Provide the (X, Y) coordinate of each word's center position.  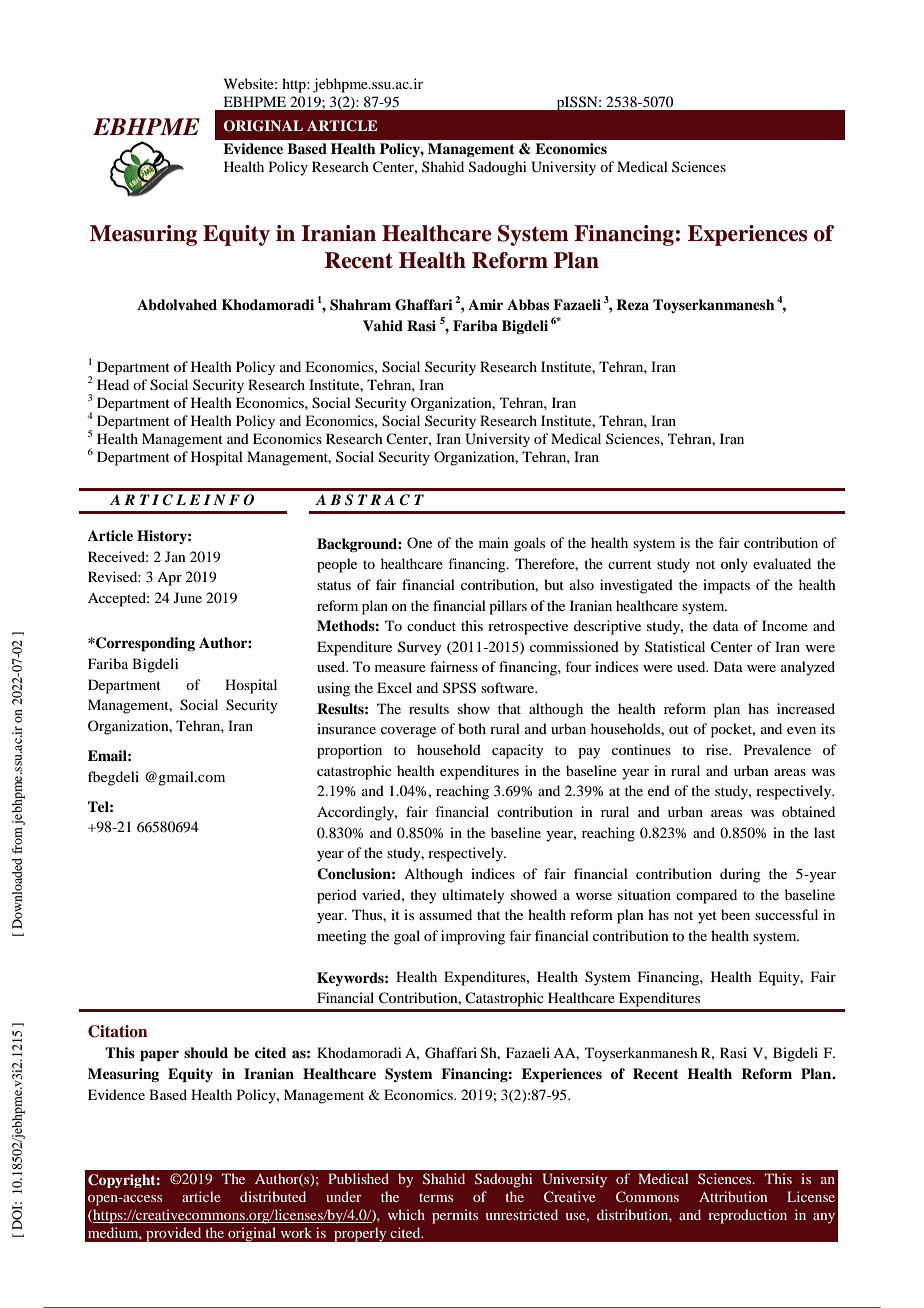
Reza (632, 304)
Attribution (733, 1196)
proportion (349, 751)
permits (455, 1216)
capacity (517, 751)
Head (113, 384)
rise (718, 749)
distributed (273, 1196)
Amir (485, 304)
